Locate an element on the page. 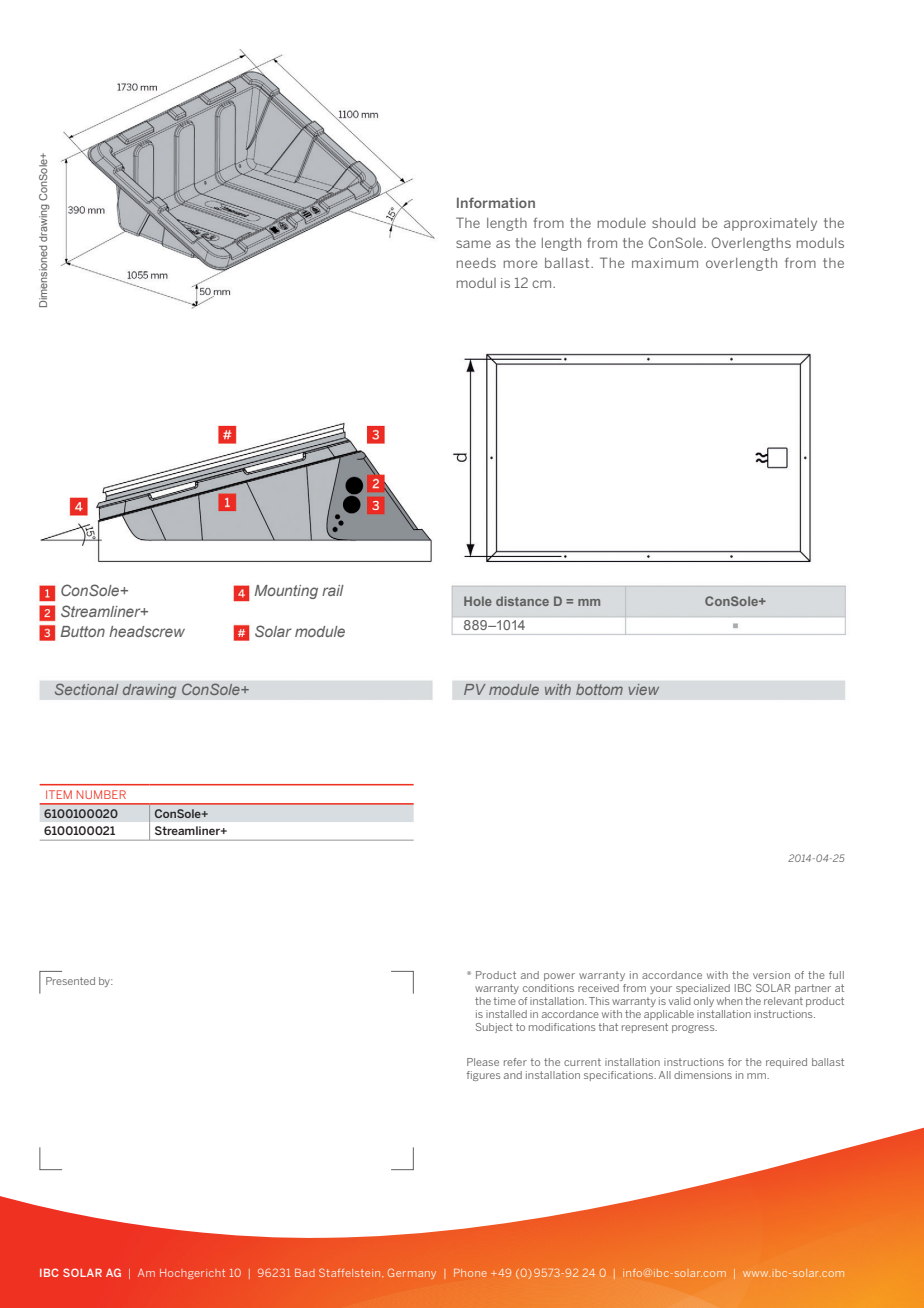 Image resolution: width=924 pixels, height=1308 pixels. same is located at coordinates (473, 244).
